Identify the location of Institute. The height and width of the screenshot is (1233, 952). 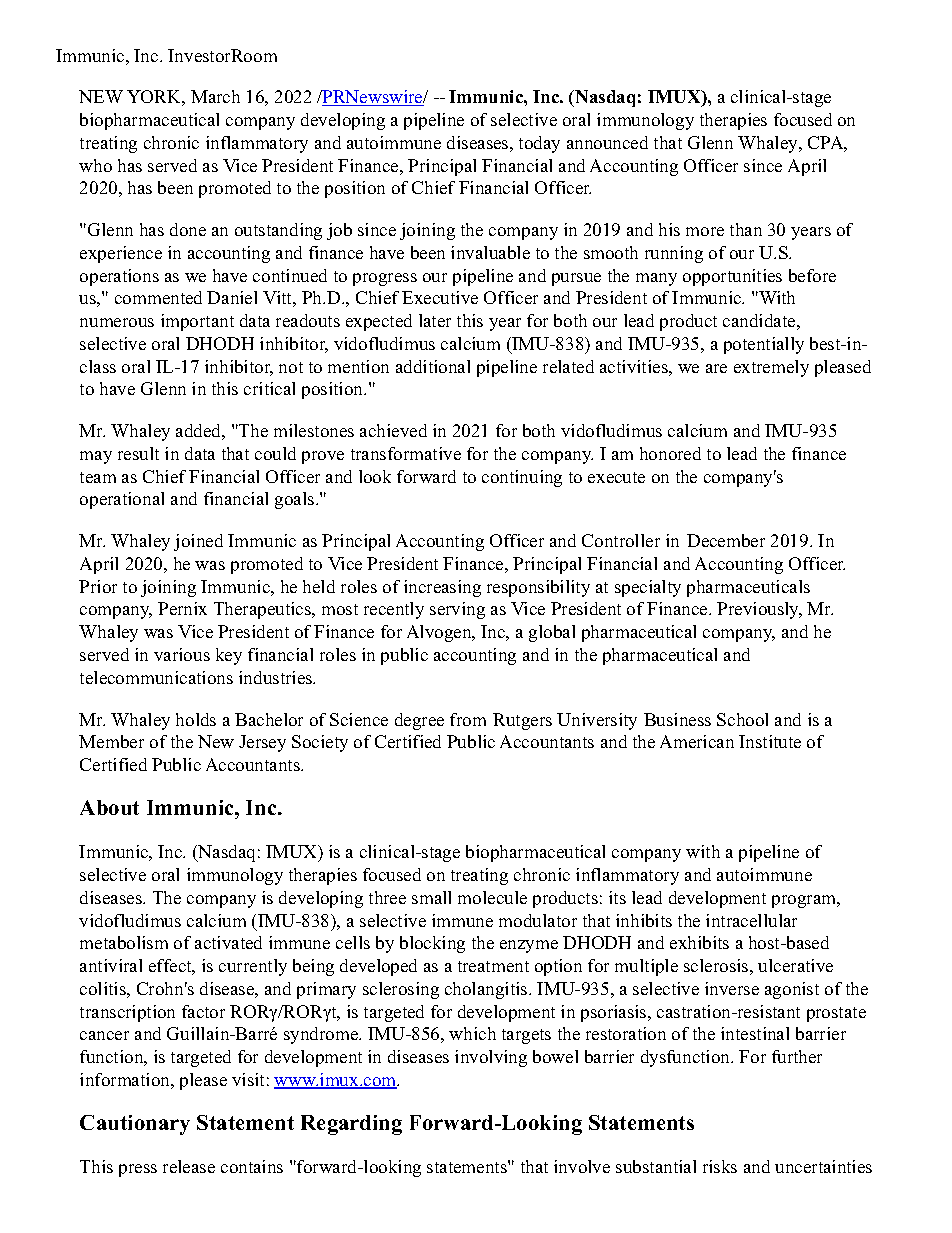
(770, 741).
